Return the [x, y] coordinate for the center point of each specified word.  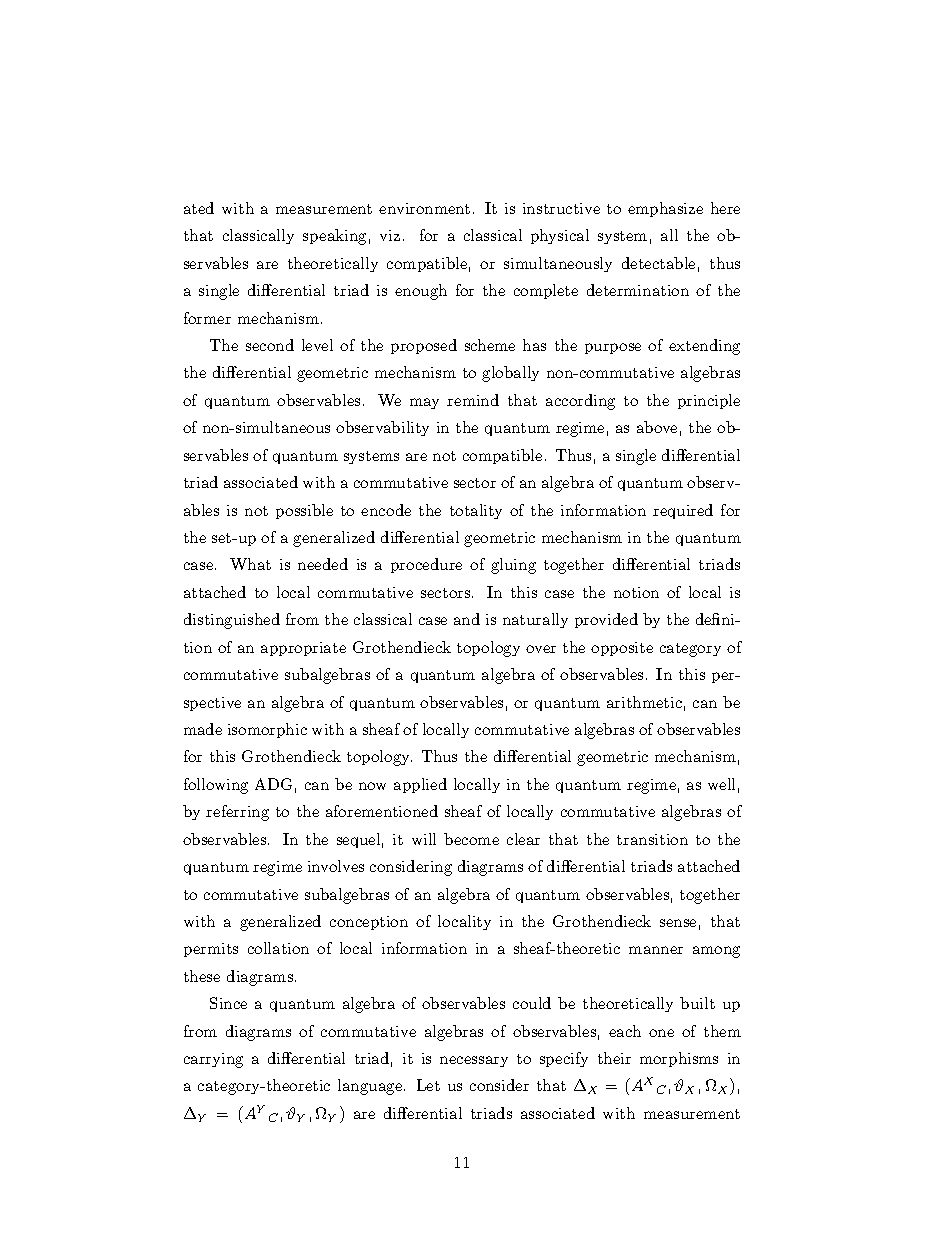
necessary [474, 1061]
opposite [622, 649]
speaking [334, 237]
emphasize [665, 209]
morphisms [679, 1059]
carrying [213, 1060]
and [467, 619]
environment [424, 208]
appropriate [303, 649]
